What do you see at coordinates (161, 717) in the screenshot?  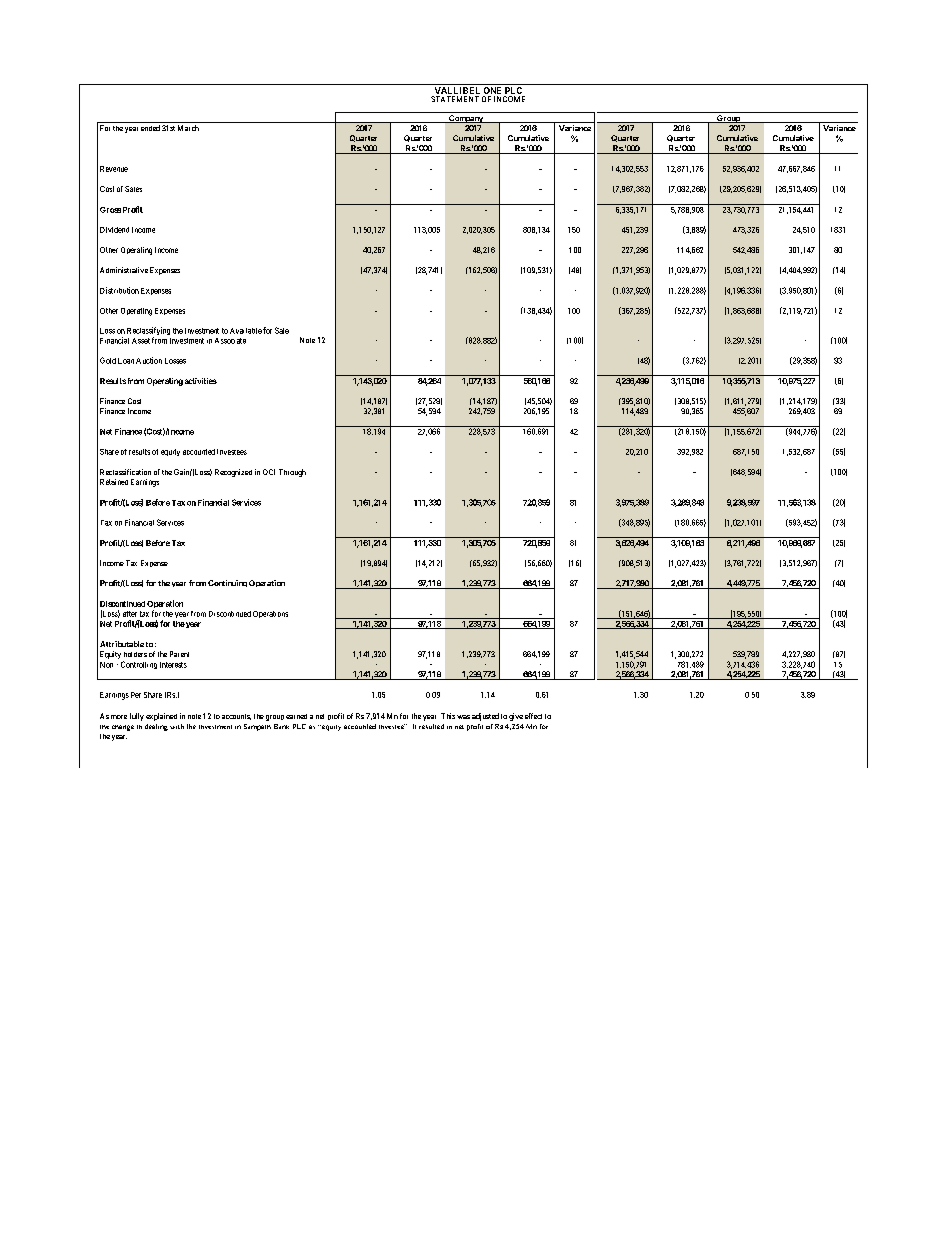 I see `explained` at bounding box center [161, 717].
